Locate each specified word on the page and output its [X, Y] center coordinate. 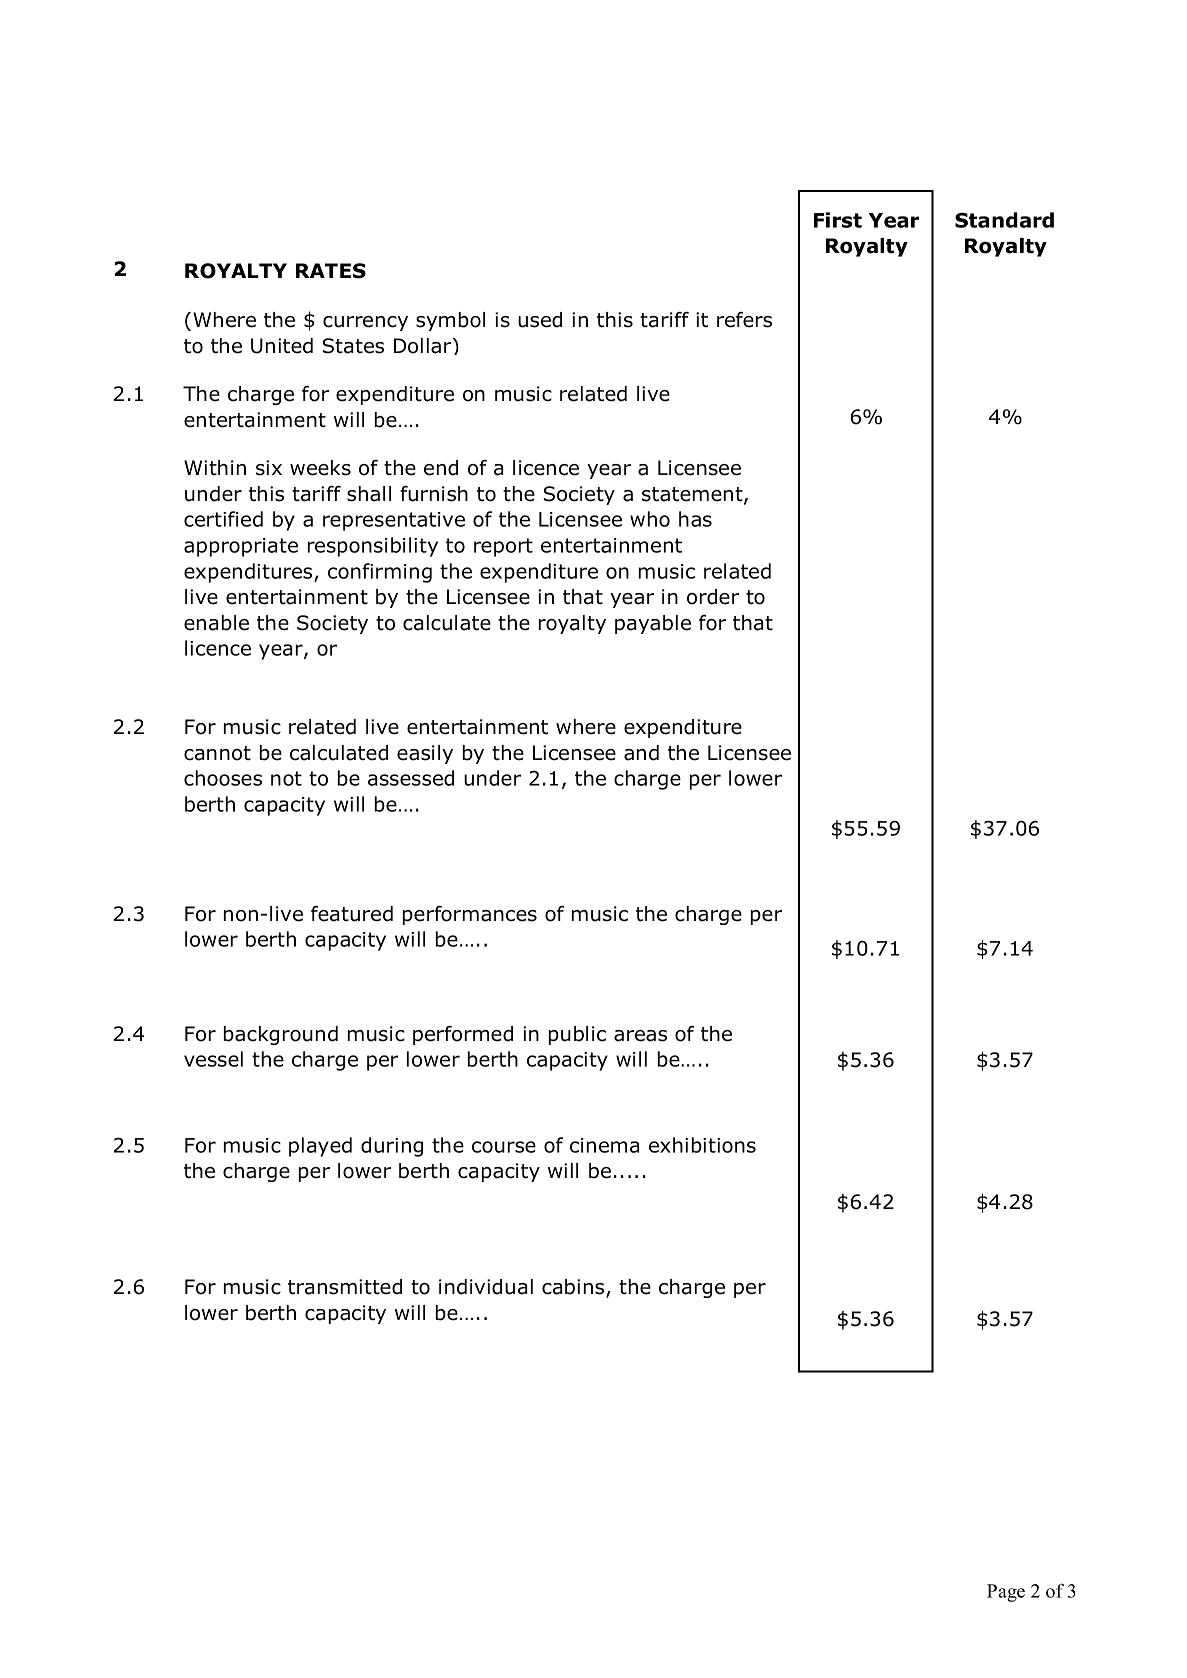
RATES [331, 271]
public [577, 1035]
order [713, 597]
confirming [380, 573]
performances [469, 915]
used [540, 320]
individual [486, 1287]
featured [352, 914]
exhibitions [702, 1145]
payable [653, 624]
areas [640, 1036]
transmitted [345, 1287]
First [838, 220]
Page [1006, 1593]
